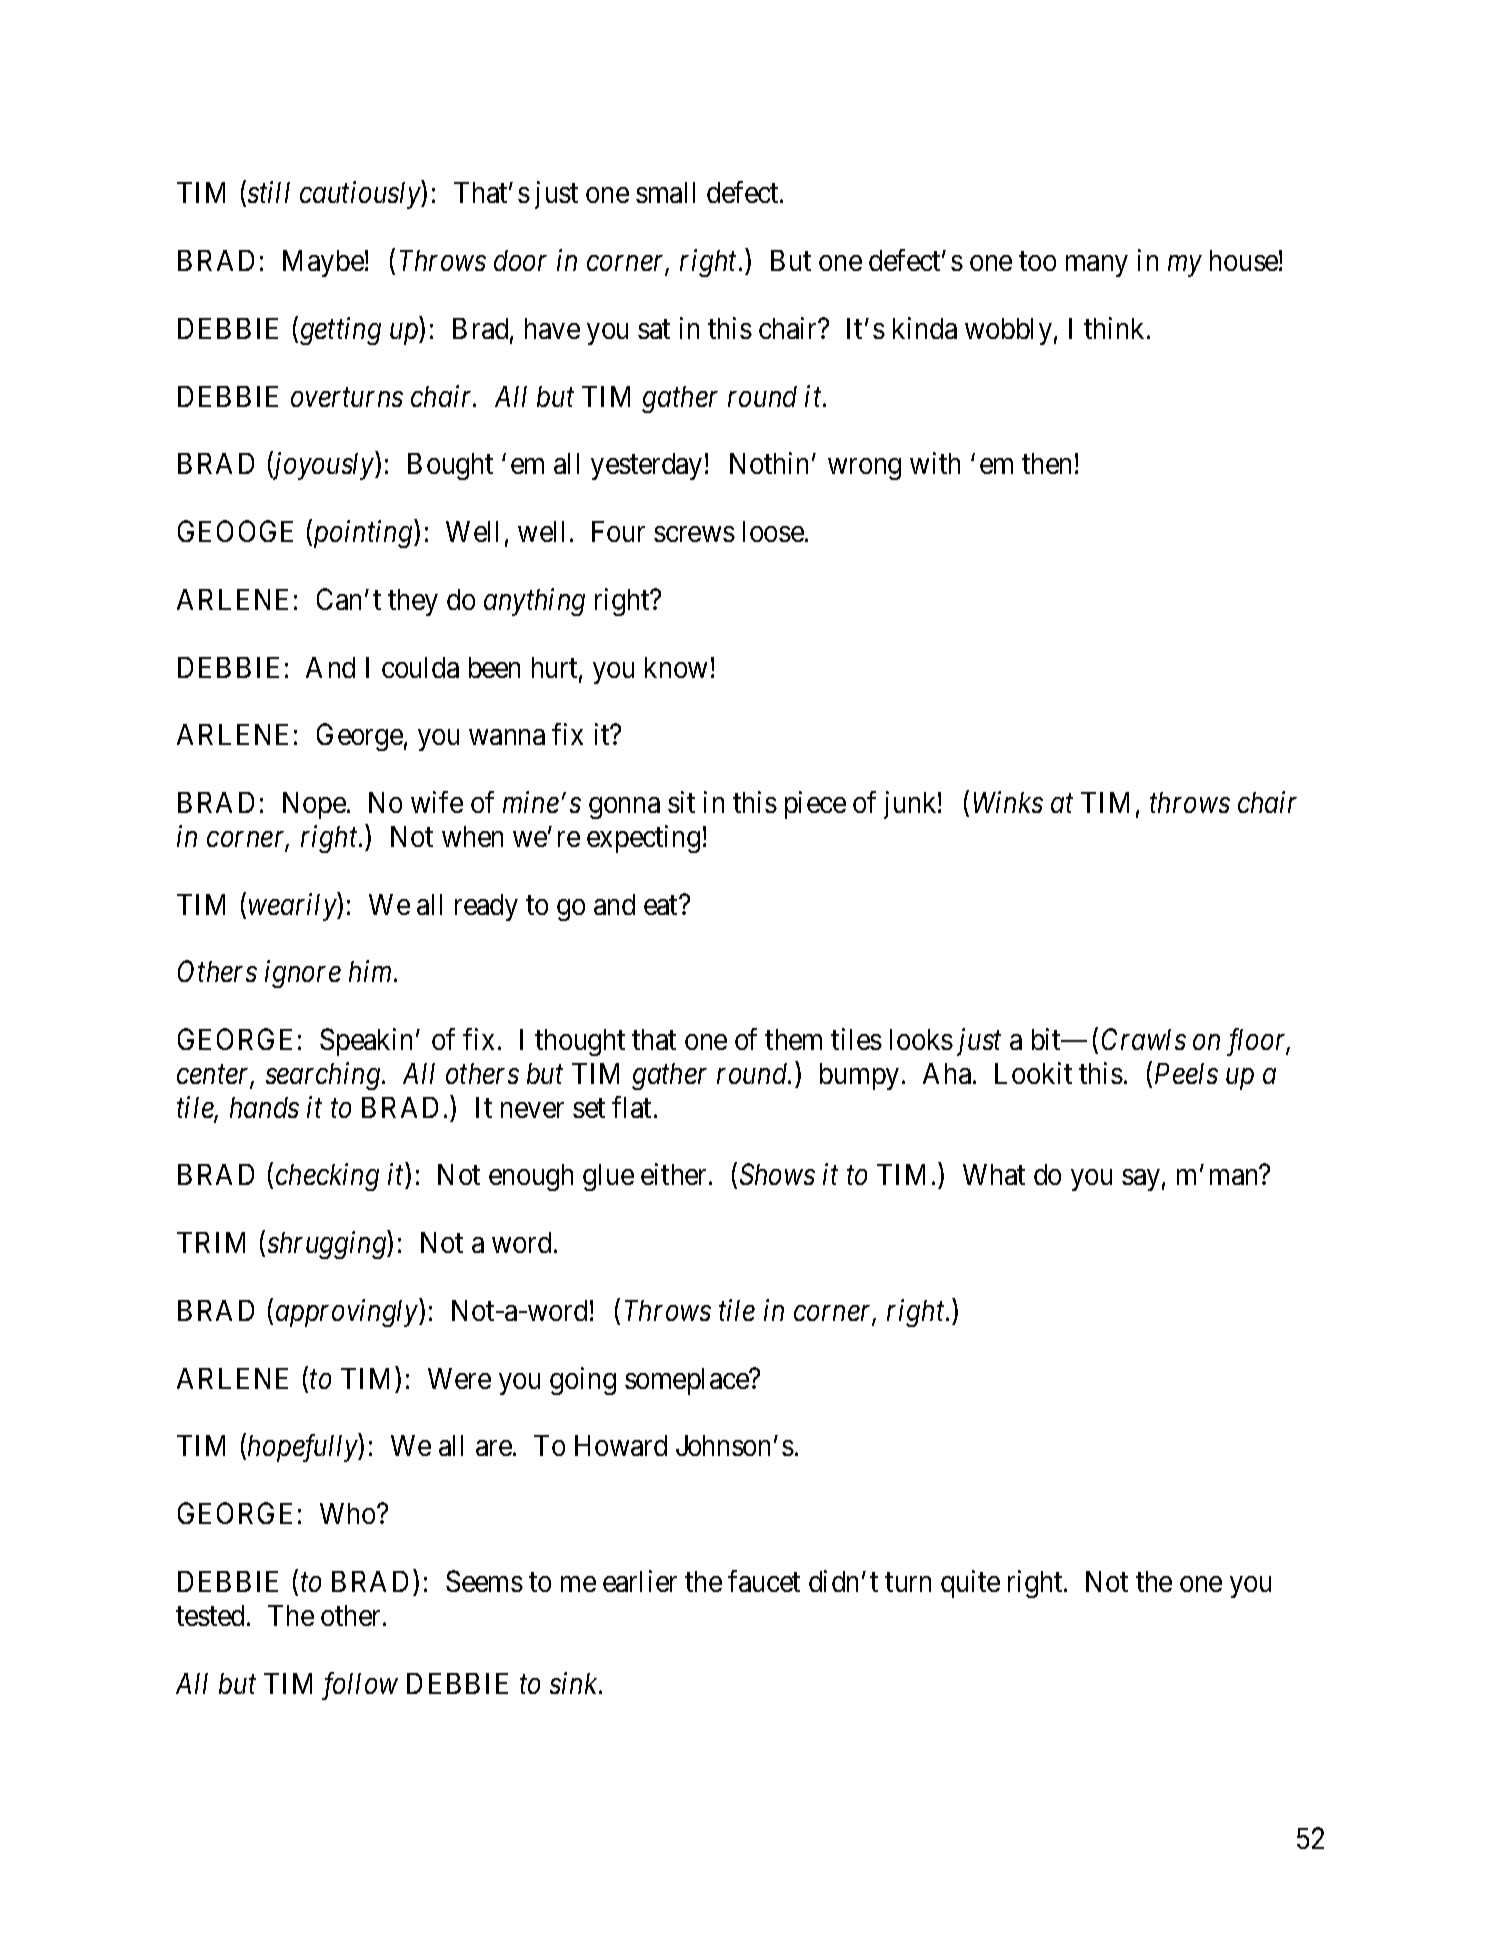 The image size is (1502, 1944). I want to click on someplace, so click(687, 1381).
